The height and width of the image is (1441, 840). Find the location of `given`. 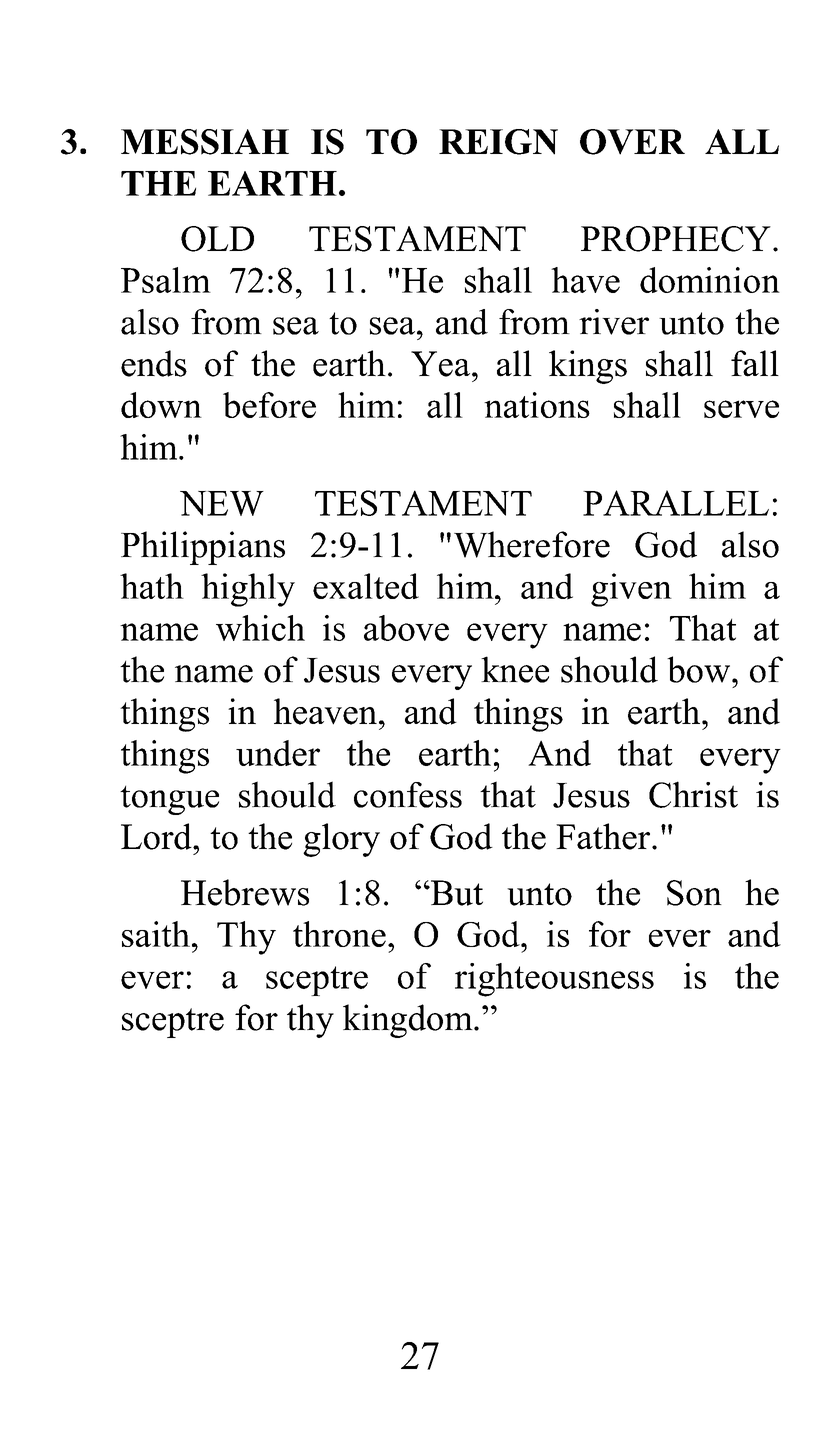

given is located at coordinates (631, 590).
